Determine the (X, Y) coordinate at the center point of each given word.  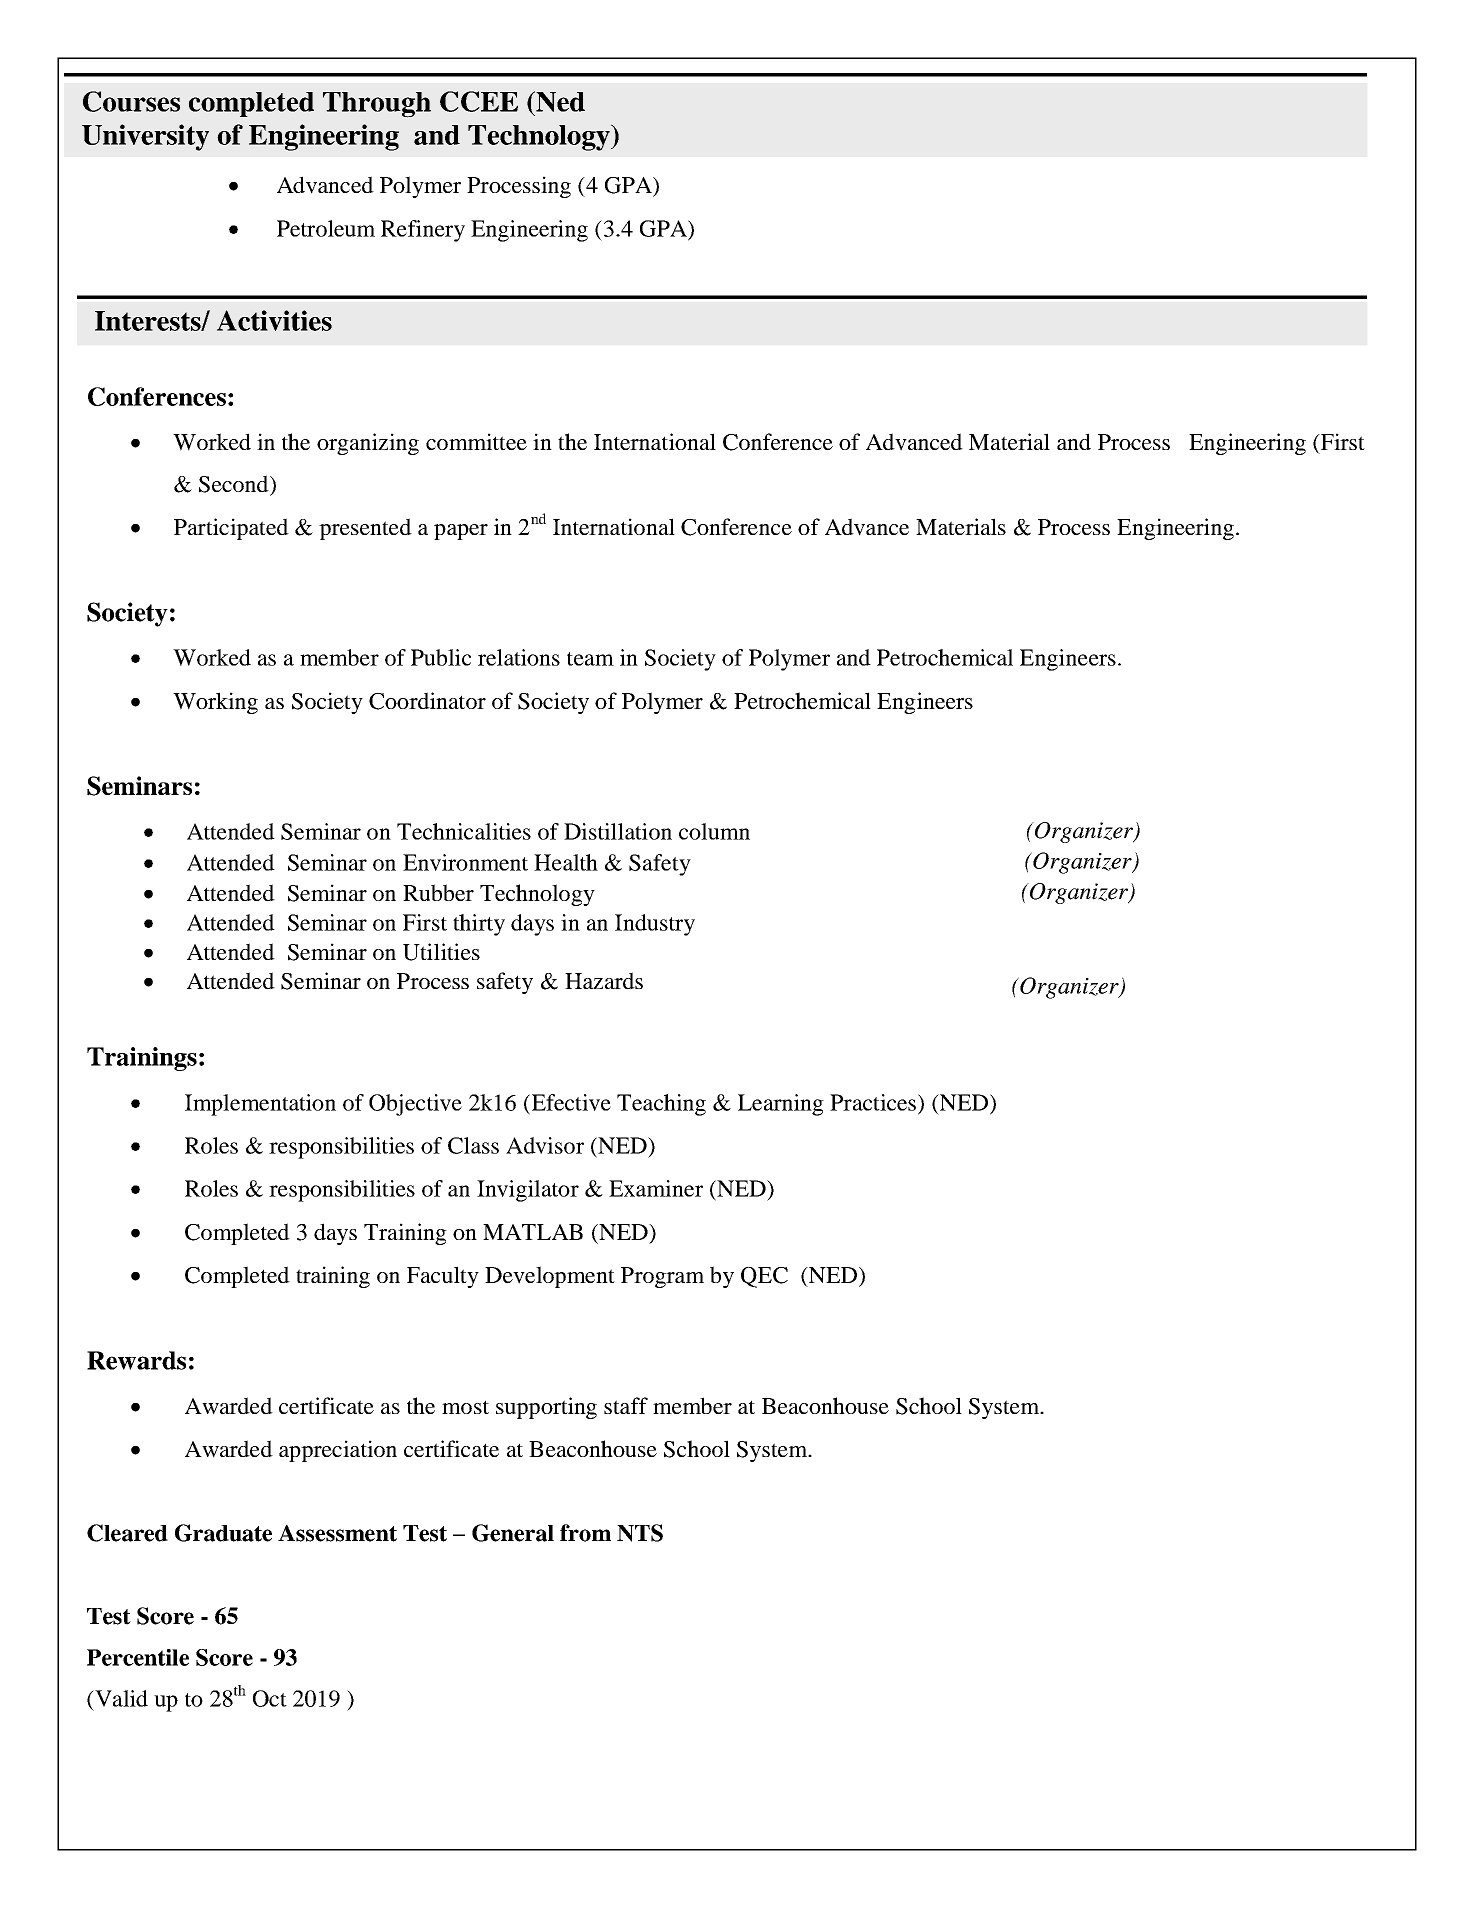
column (714, 831)
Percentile (138, 1657)
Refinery (423, 231)
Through (377, 105)
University (145, 137)
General (513, 1533)
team (590, 659)
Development (550, 1277)
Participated (231, 529)
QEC (764, 1277)
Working (215, 703)
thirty (479, 925)
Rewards (136, 1360)
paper (461, 532)
